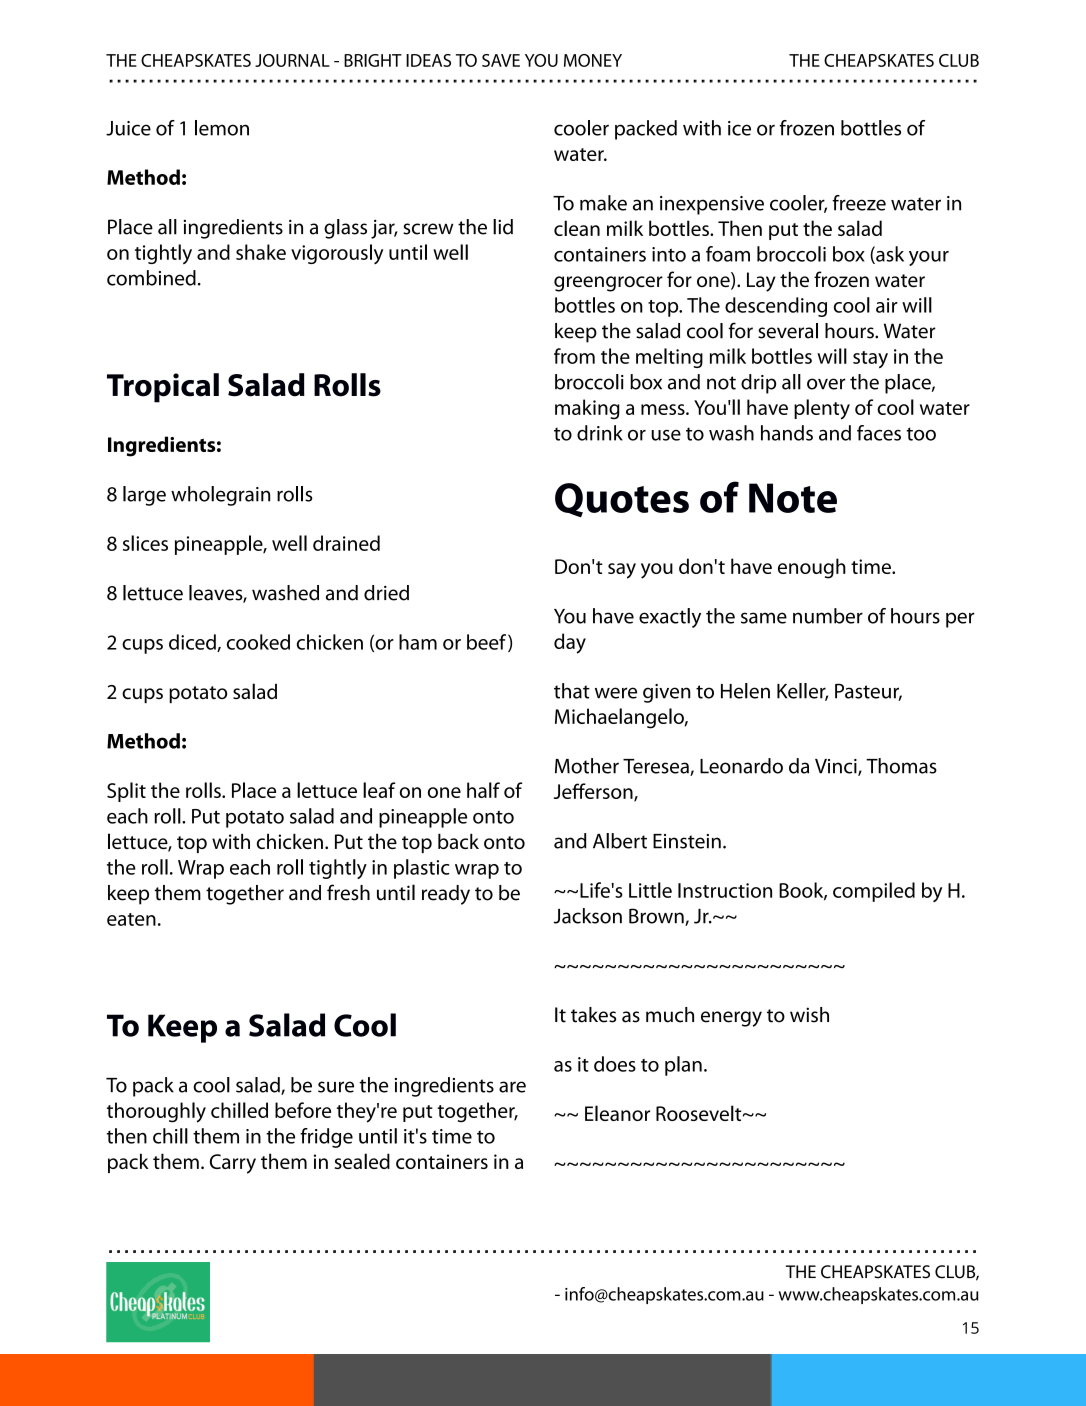  I want to click on JOURNAL, so click(292, 60).
